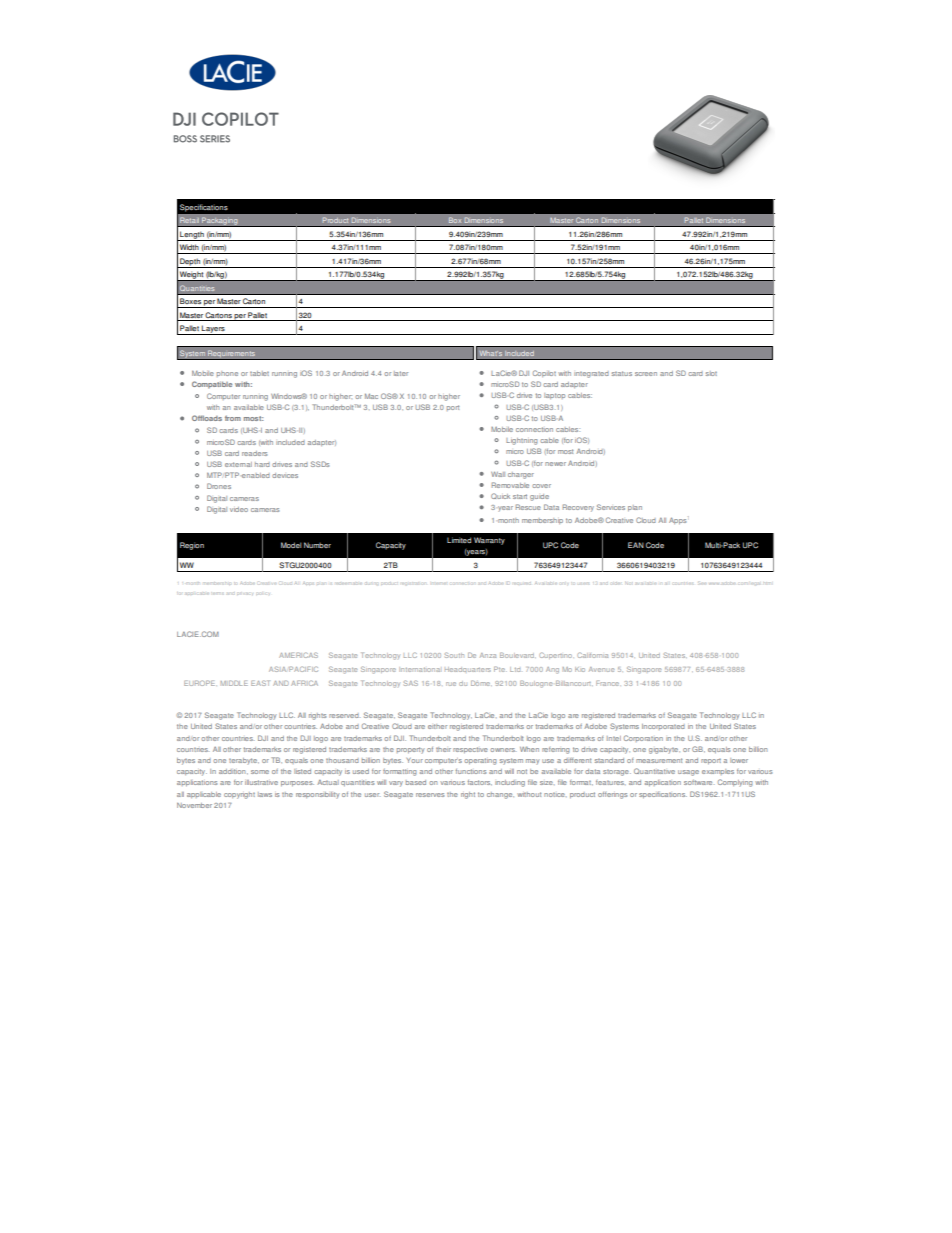 The image size is (952, 1233). Describe the element at coordinates (401, 373) in the screenshot. I see `later` at that location.
